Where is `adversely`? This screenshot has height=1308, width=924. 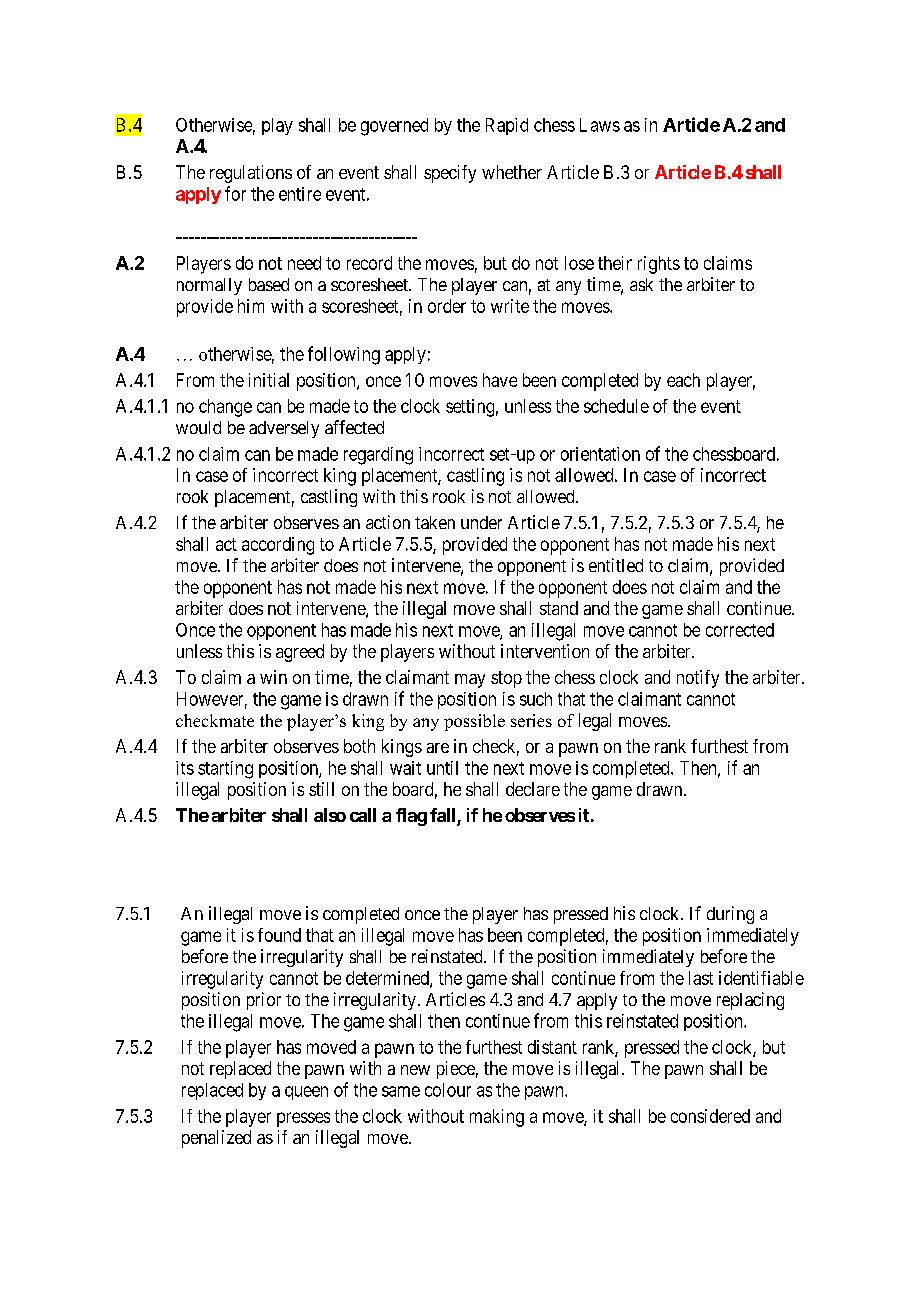
adversely is located at coordinates (284, 429).
